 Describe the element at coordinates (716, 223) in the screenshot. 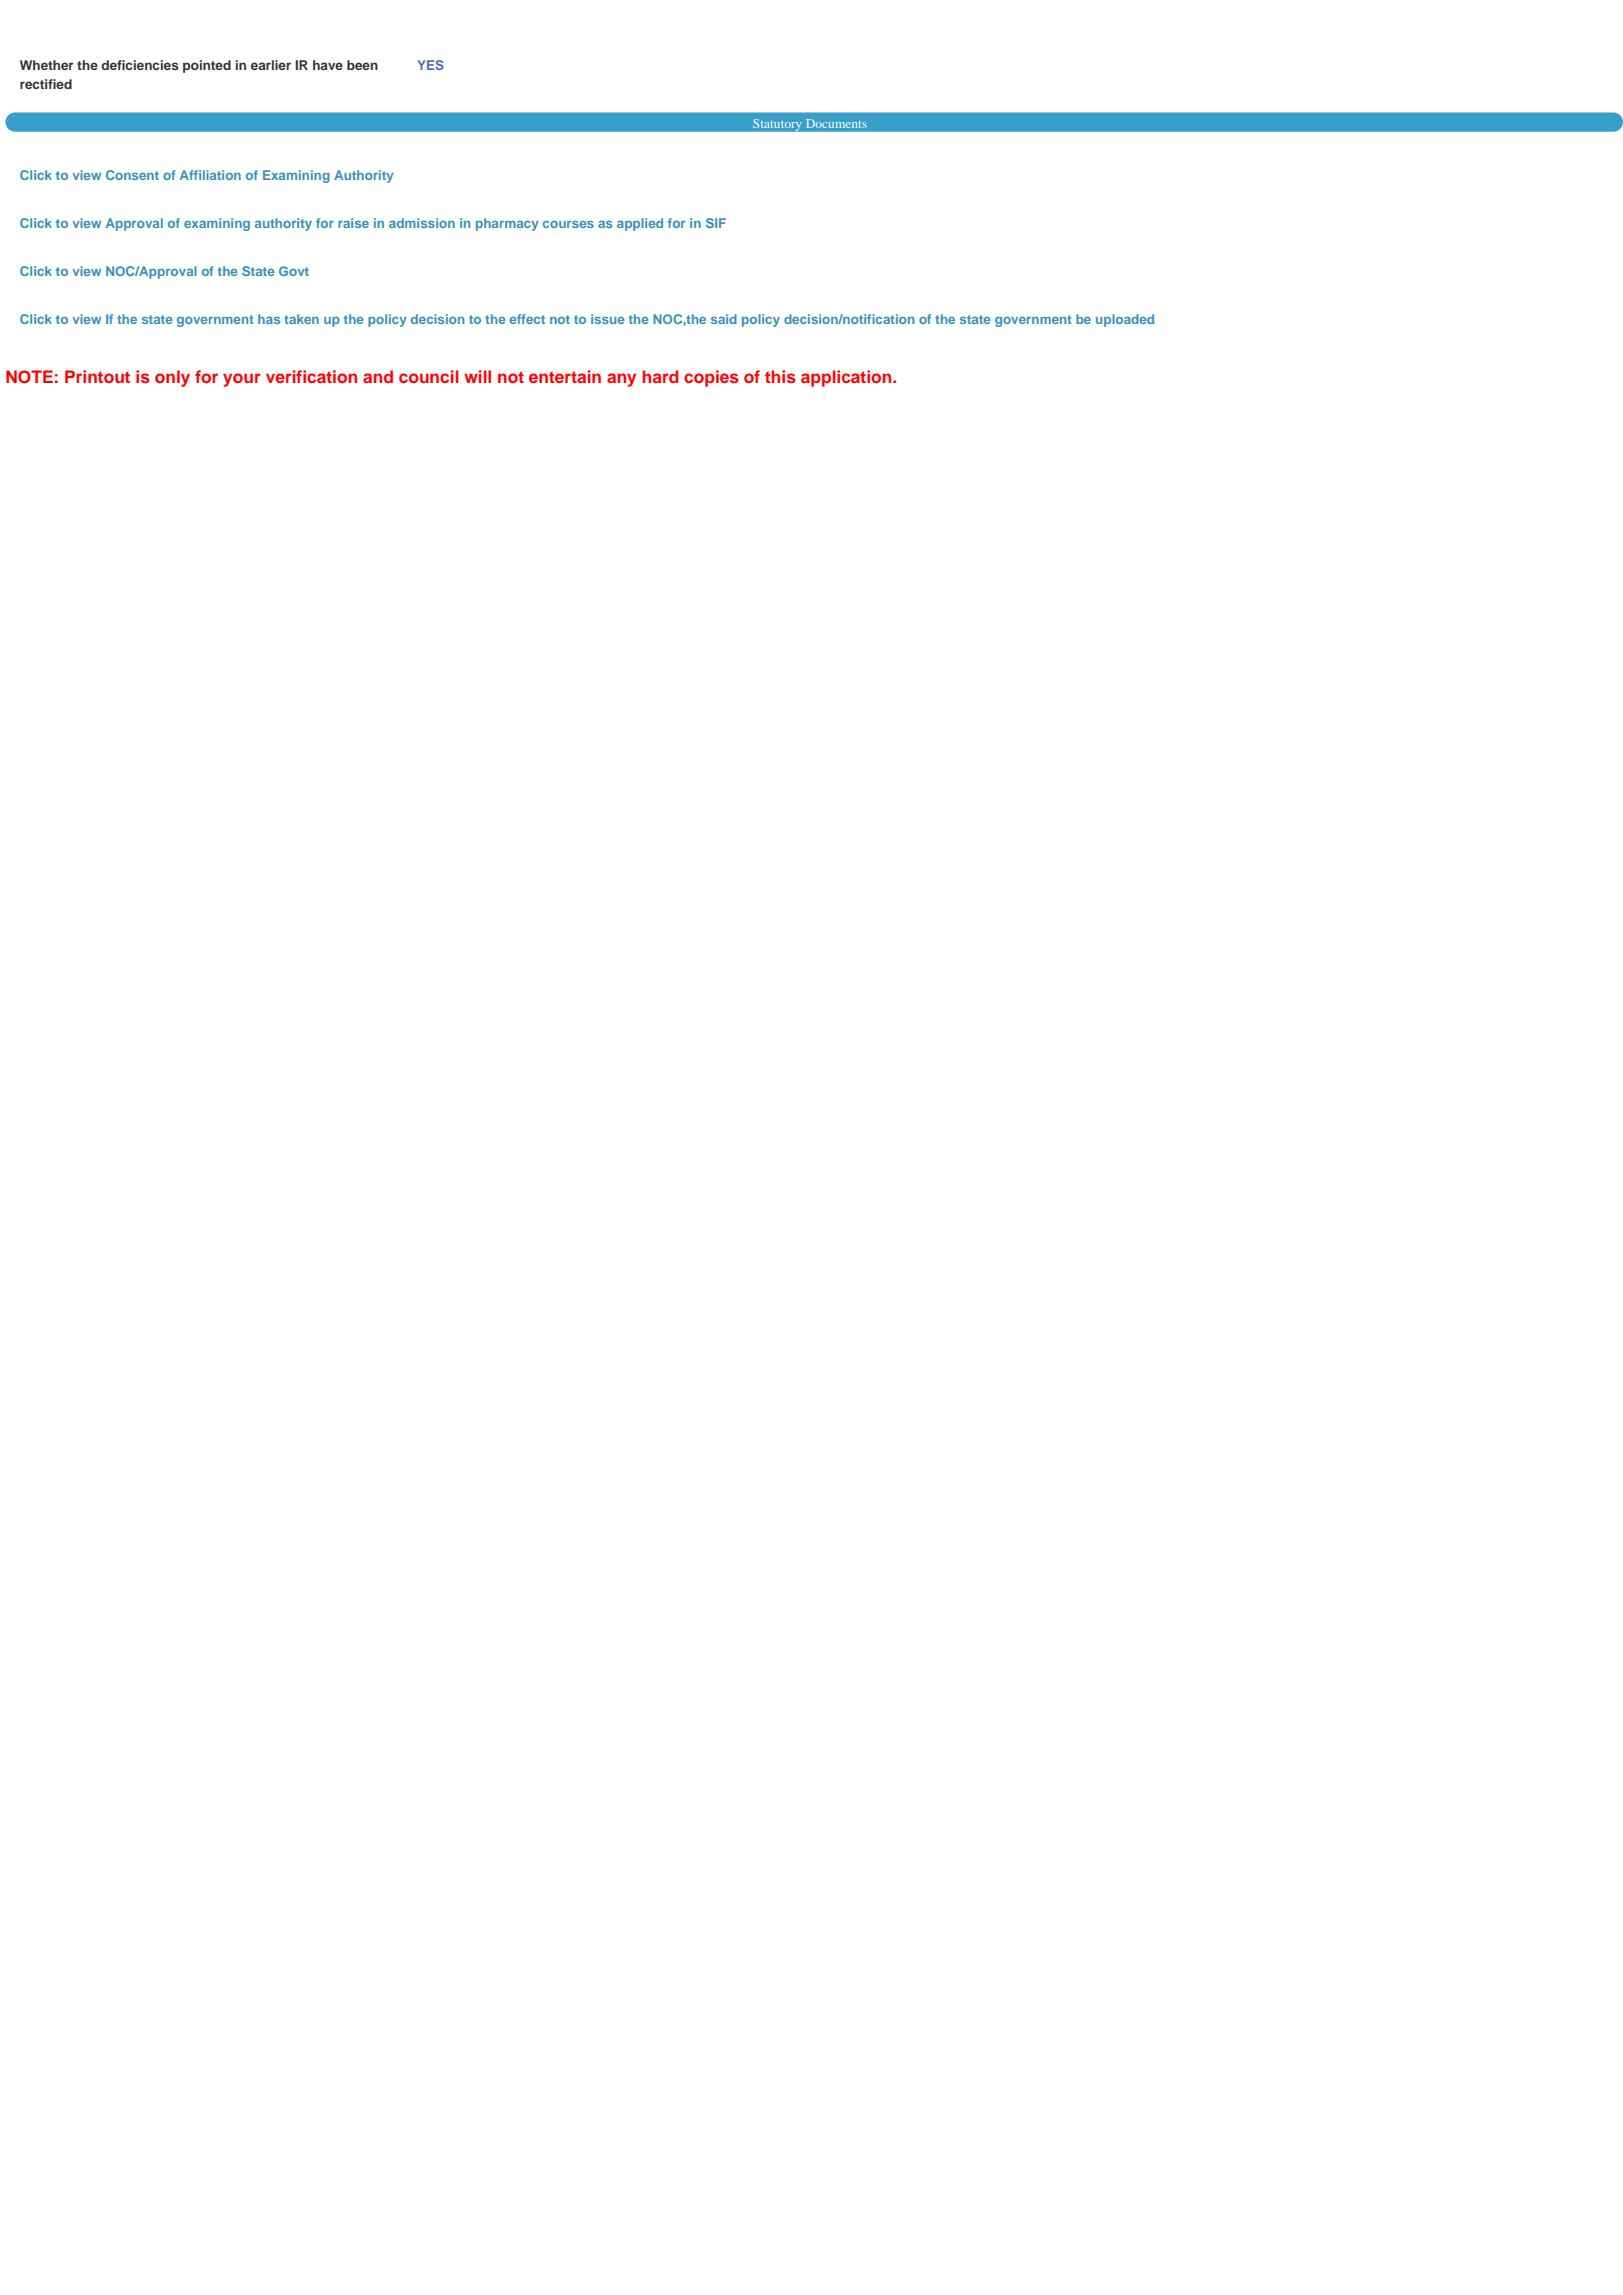

I see `SIF` at that location.
